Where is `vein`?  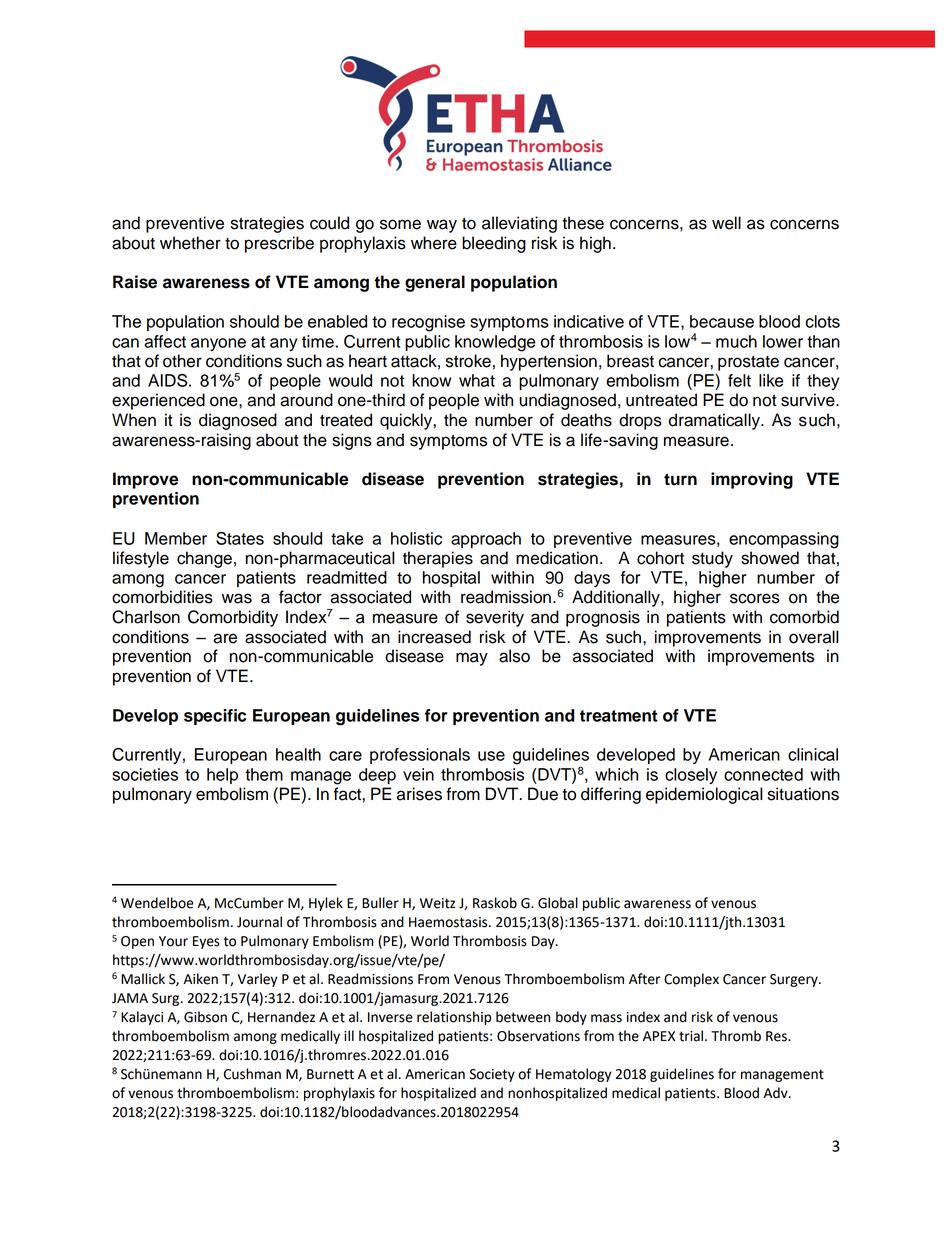
vein is located at coordinates (418, 774).
